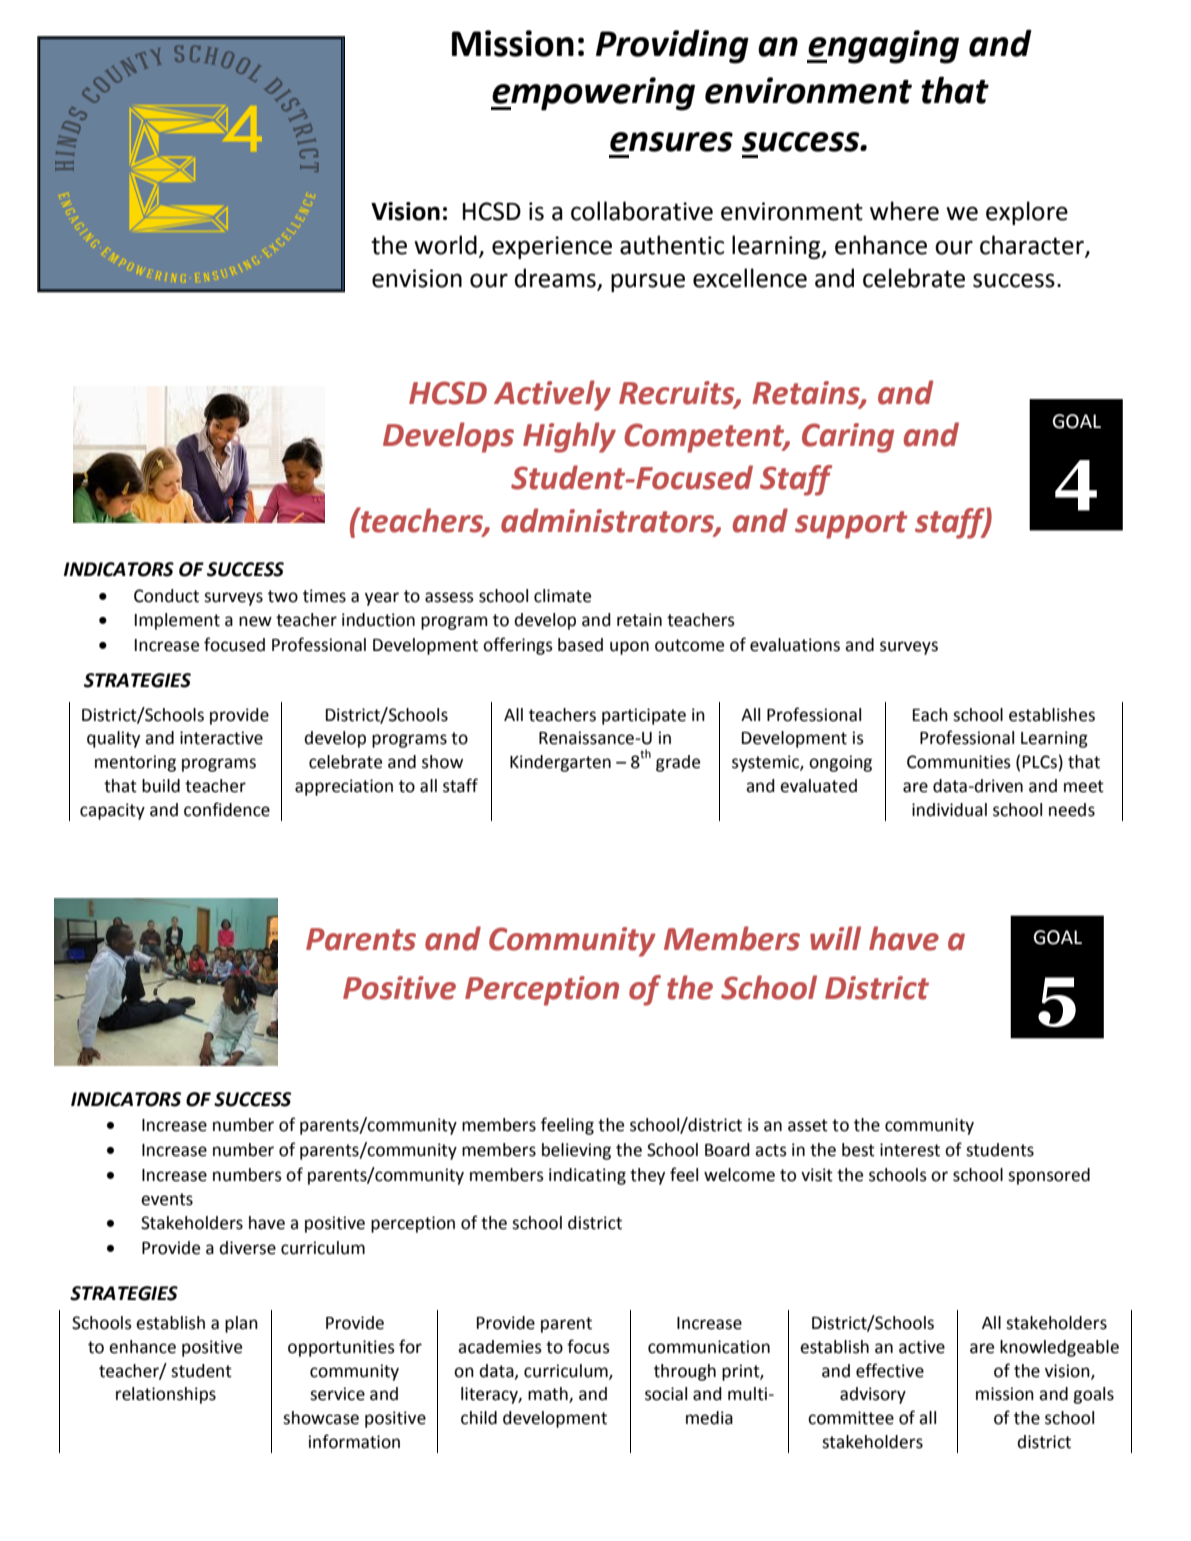 This screenshot has width=1191, height=1541. Describe the element at coordinates (593, 94) in the screenshot. I see `empowering` at that location.
